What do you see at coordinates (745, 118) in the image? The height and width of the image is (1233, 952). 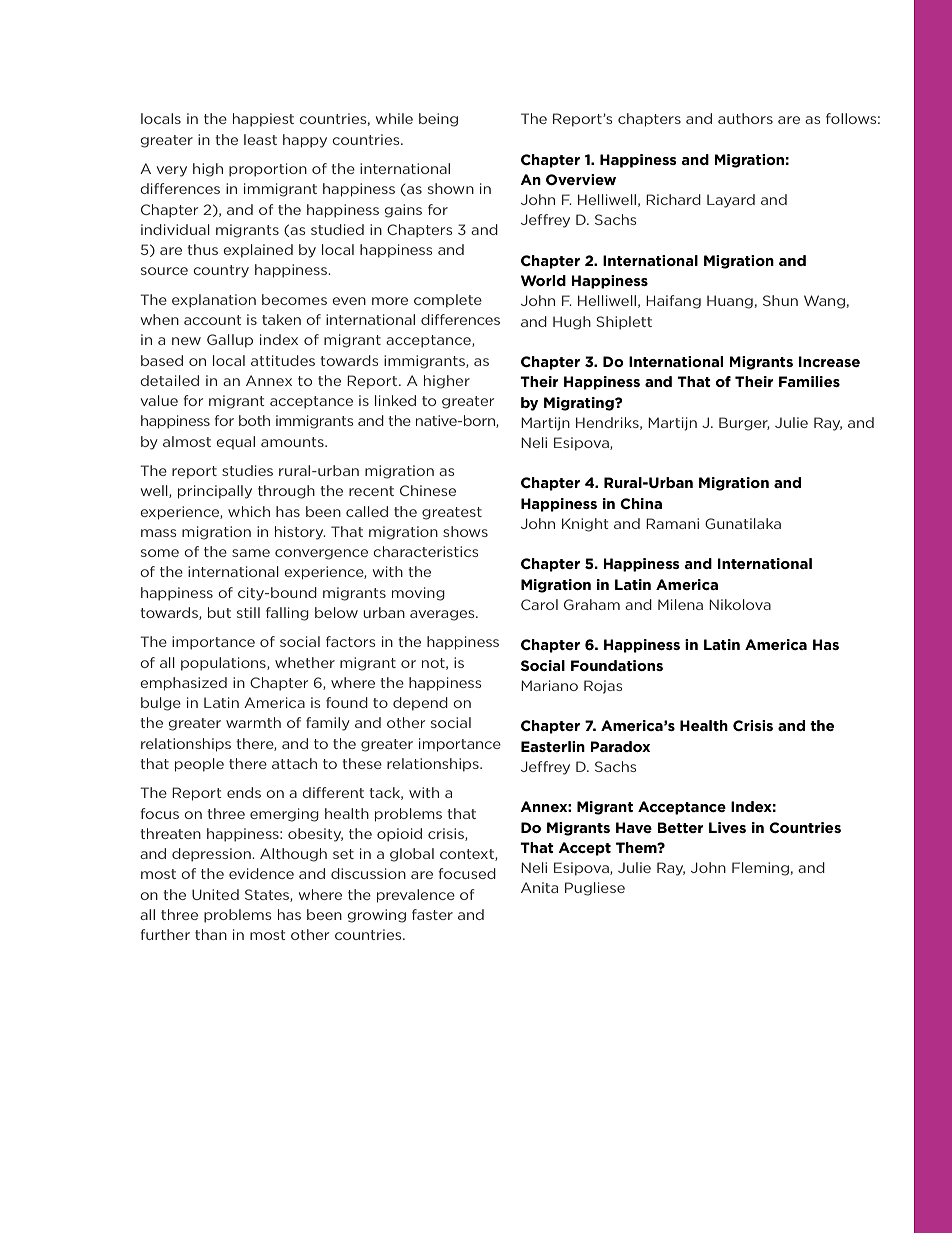 I see `authors` at bounding box center [745, 118].
